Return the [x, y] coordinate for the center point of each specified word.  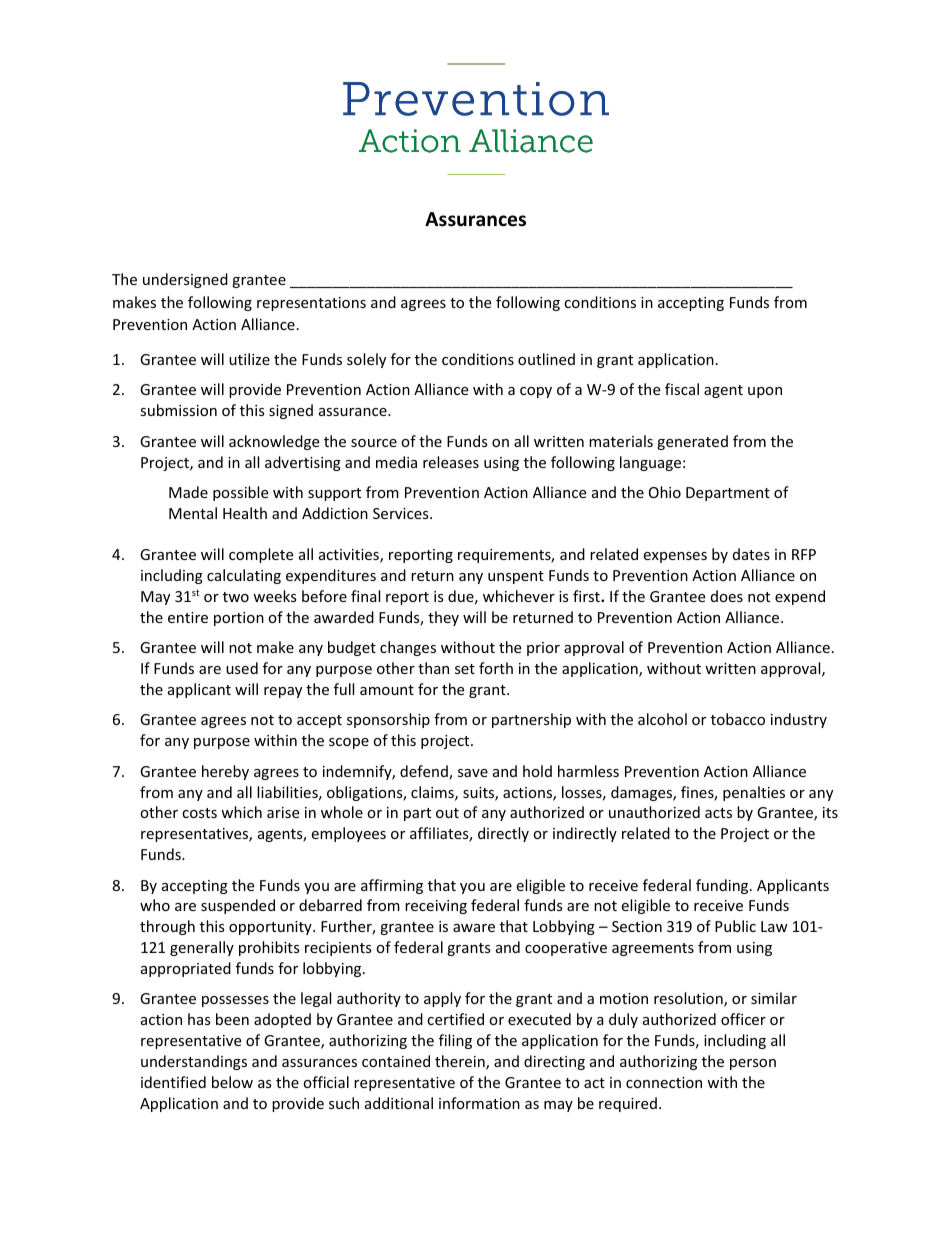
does [727, 596]
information [479, 1103]
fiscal [682, 389]
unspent [516, 577]
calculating [244, 576]
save [473, 773]
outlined [546, 359]
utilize [249, 359]
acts [718, 813]
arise [283, 812]
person [753, 1064]
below [232, 1082]
